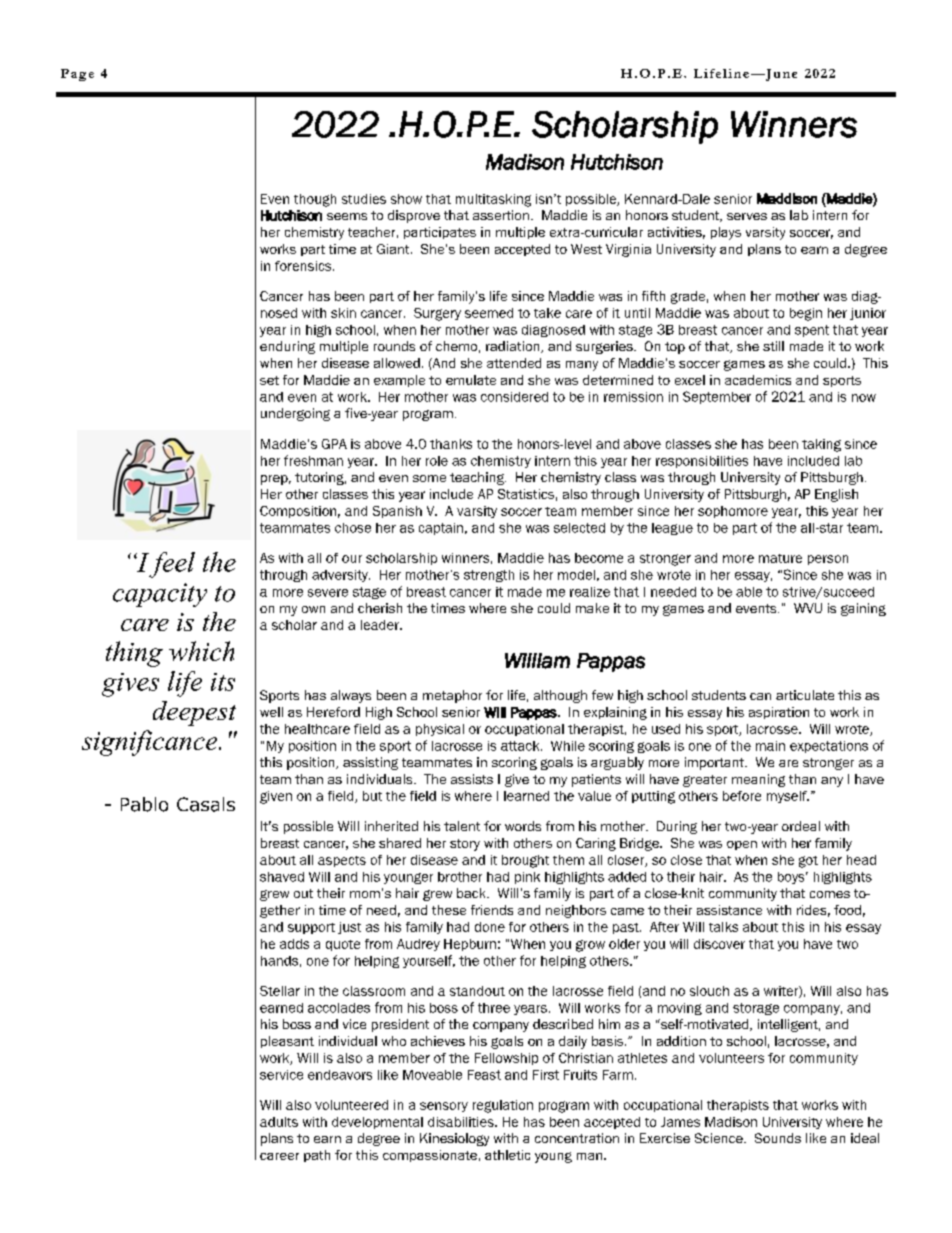  What do you see at coordinates (279, 1122) in the document?
I see `adults` at bounding box center [279, 1122].
